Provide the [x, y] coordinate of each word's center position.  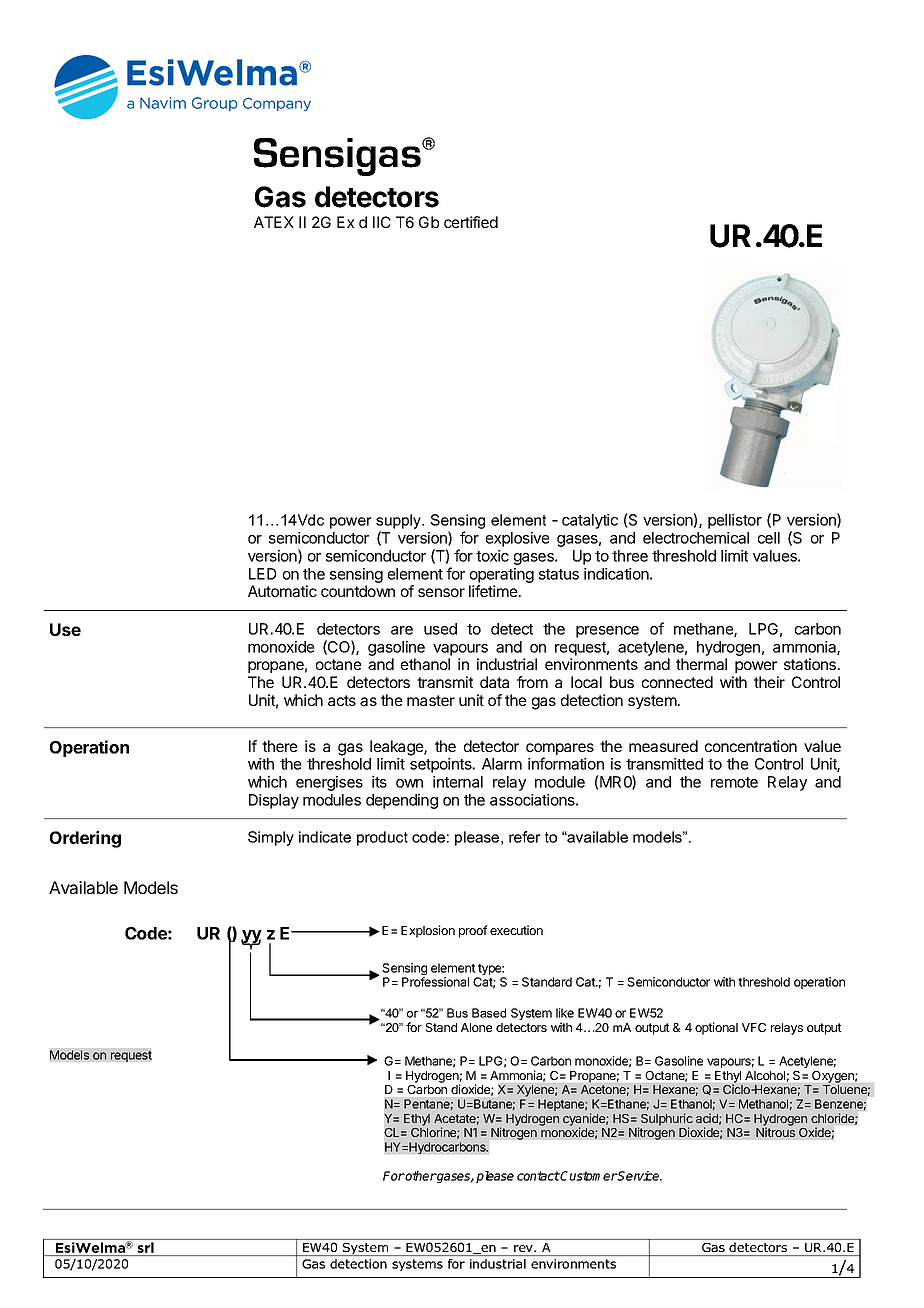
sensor [441, 592]
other [420, 1176]
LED [262, 574]
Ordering [85, 839]
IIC [382, 222]
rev [524, 1248]
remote [734, 782]
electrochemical [696, 538]
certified [471, 222]
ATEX [274, 222]
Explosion [428, 931]
